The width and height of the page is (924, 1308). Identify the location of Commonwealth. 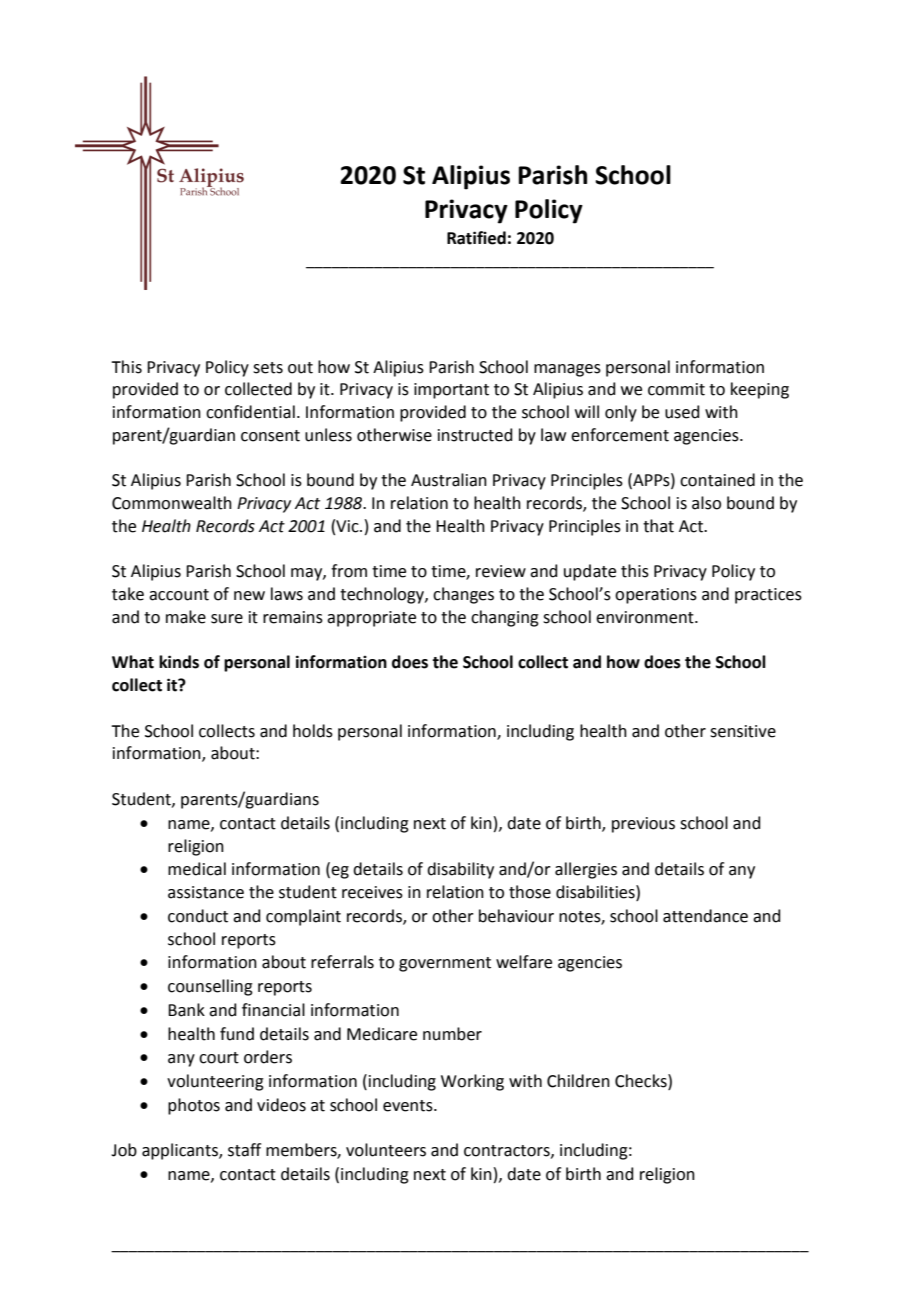
(172, 503).
